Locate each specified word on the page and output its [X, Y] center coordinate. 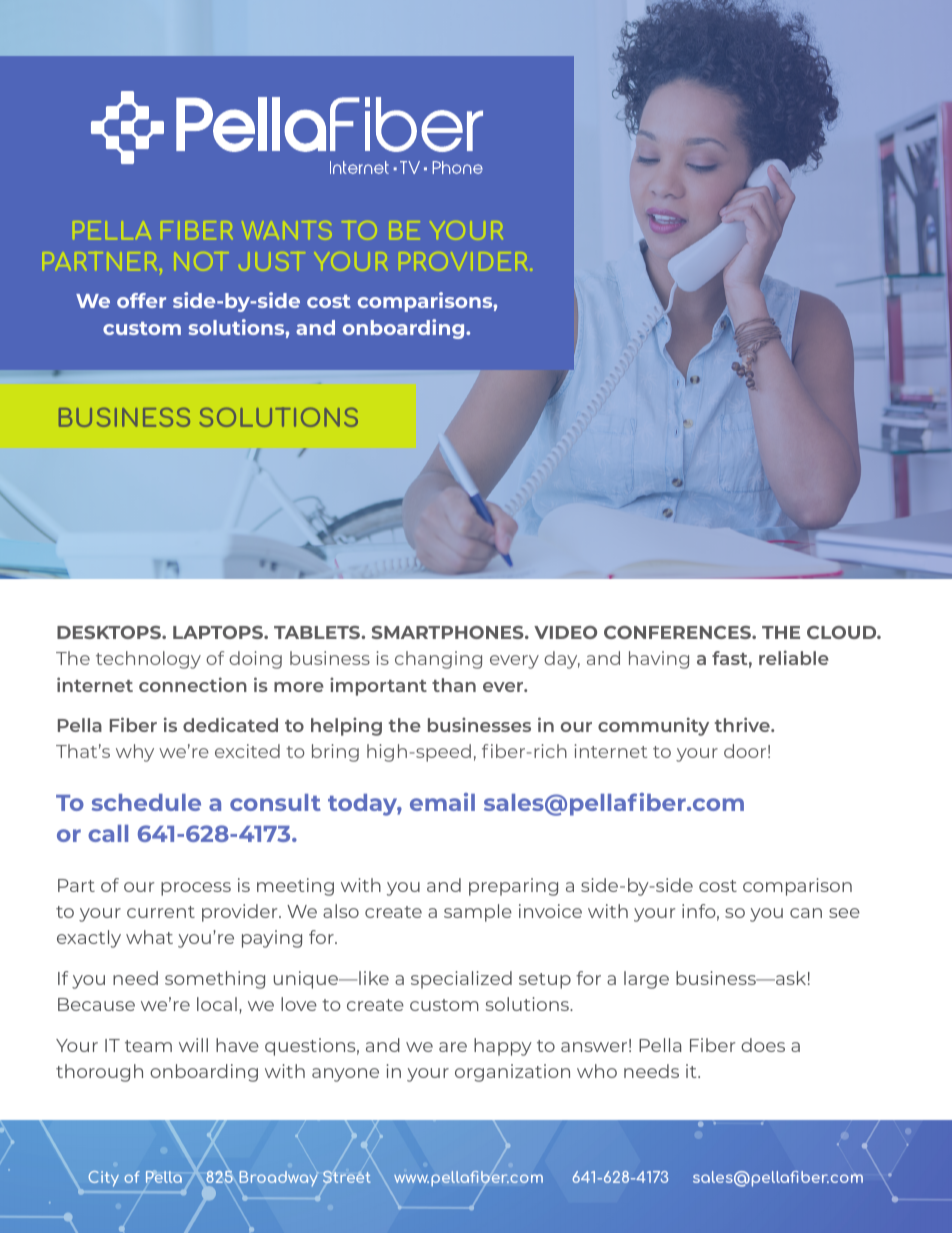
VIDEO [565, 632]
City [104, 1179]
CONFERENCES [678, 632]
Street [347, 1177]
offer [141, 300]
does [763, 1045]
